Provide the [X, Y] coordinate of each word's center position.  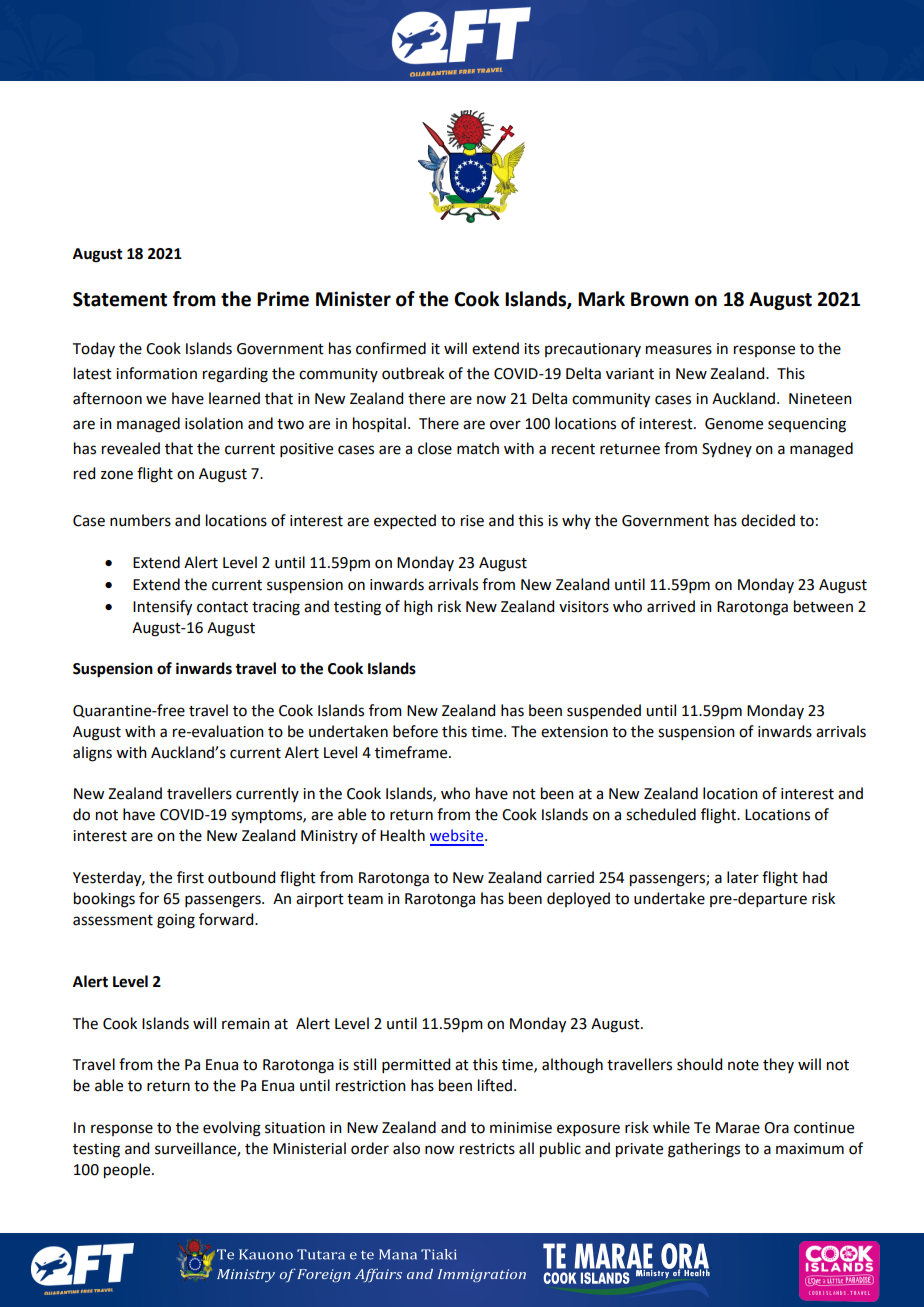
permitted [416, 1065]
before [415, 731]
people [128, 1171]
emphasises [375, 1254]
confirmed [391, 348]
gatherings [704, 1150]
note [743, 1065]
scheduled [661, 814]
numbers [140, 520]
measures [679, 350]
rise [472, 521]
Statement [120, 299]
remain [246, 1024]
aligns [92, 754]
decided [768, 520]
